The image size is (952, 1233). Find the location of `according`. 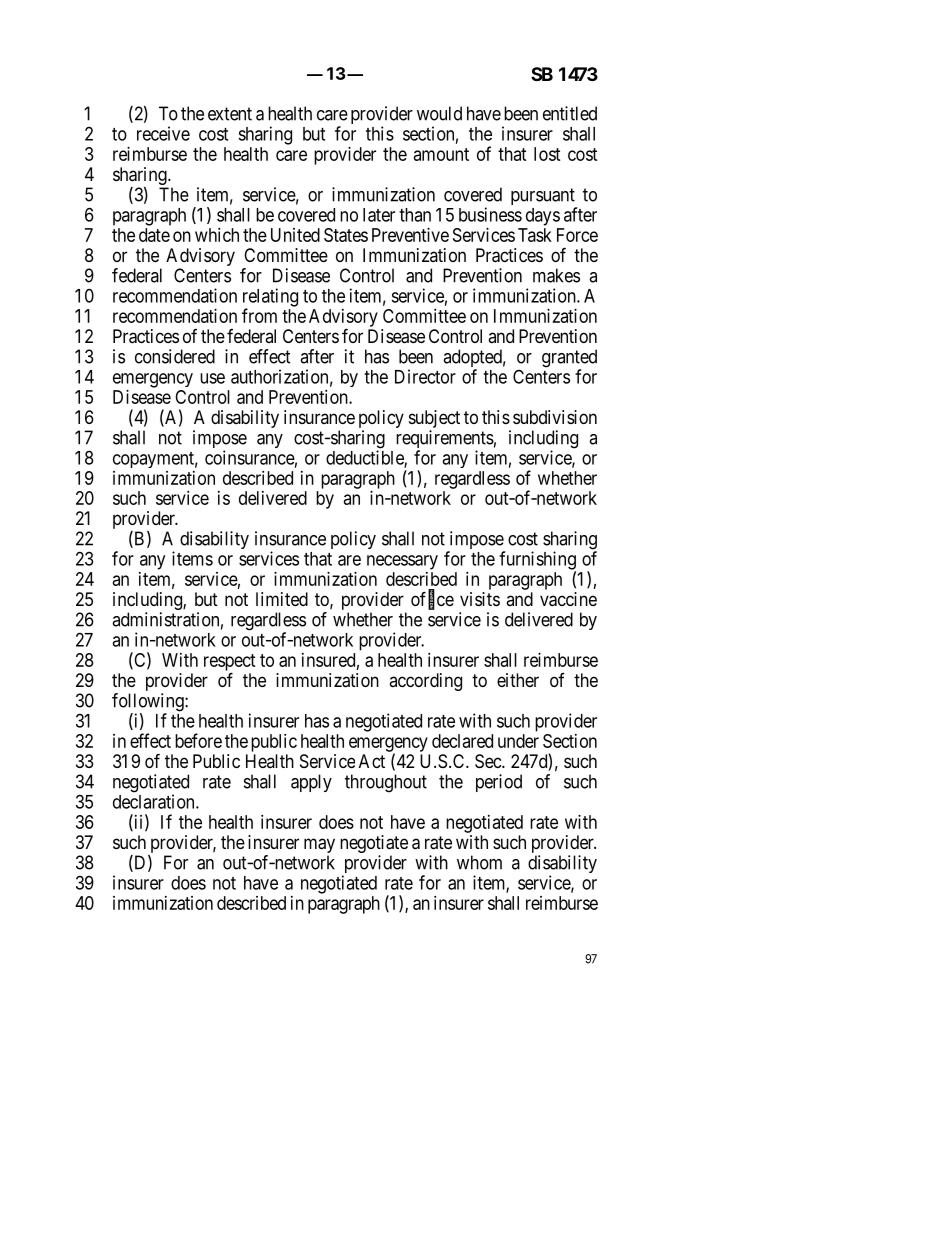

according is located at coordinates (425, 682).
